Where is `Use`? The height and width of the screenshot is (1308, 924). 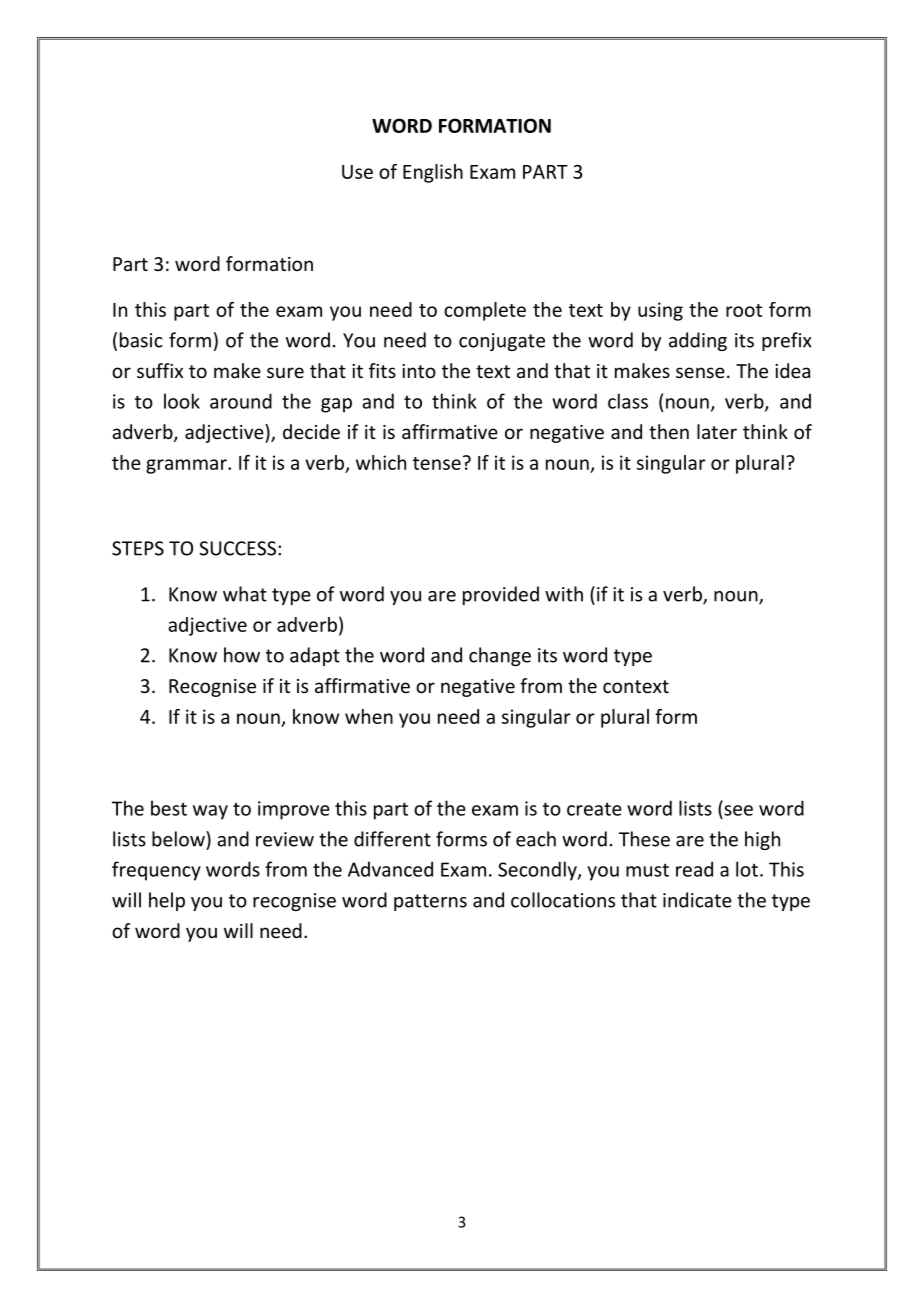
Use is located at coordinates (357, 172).
